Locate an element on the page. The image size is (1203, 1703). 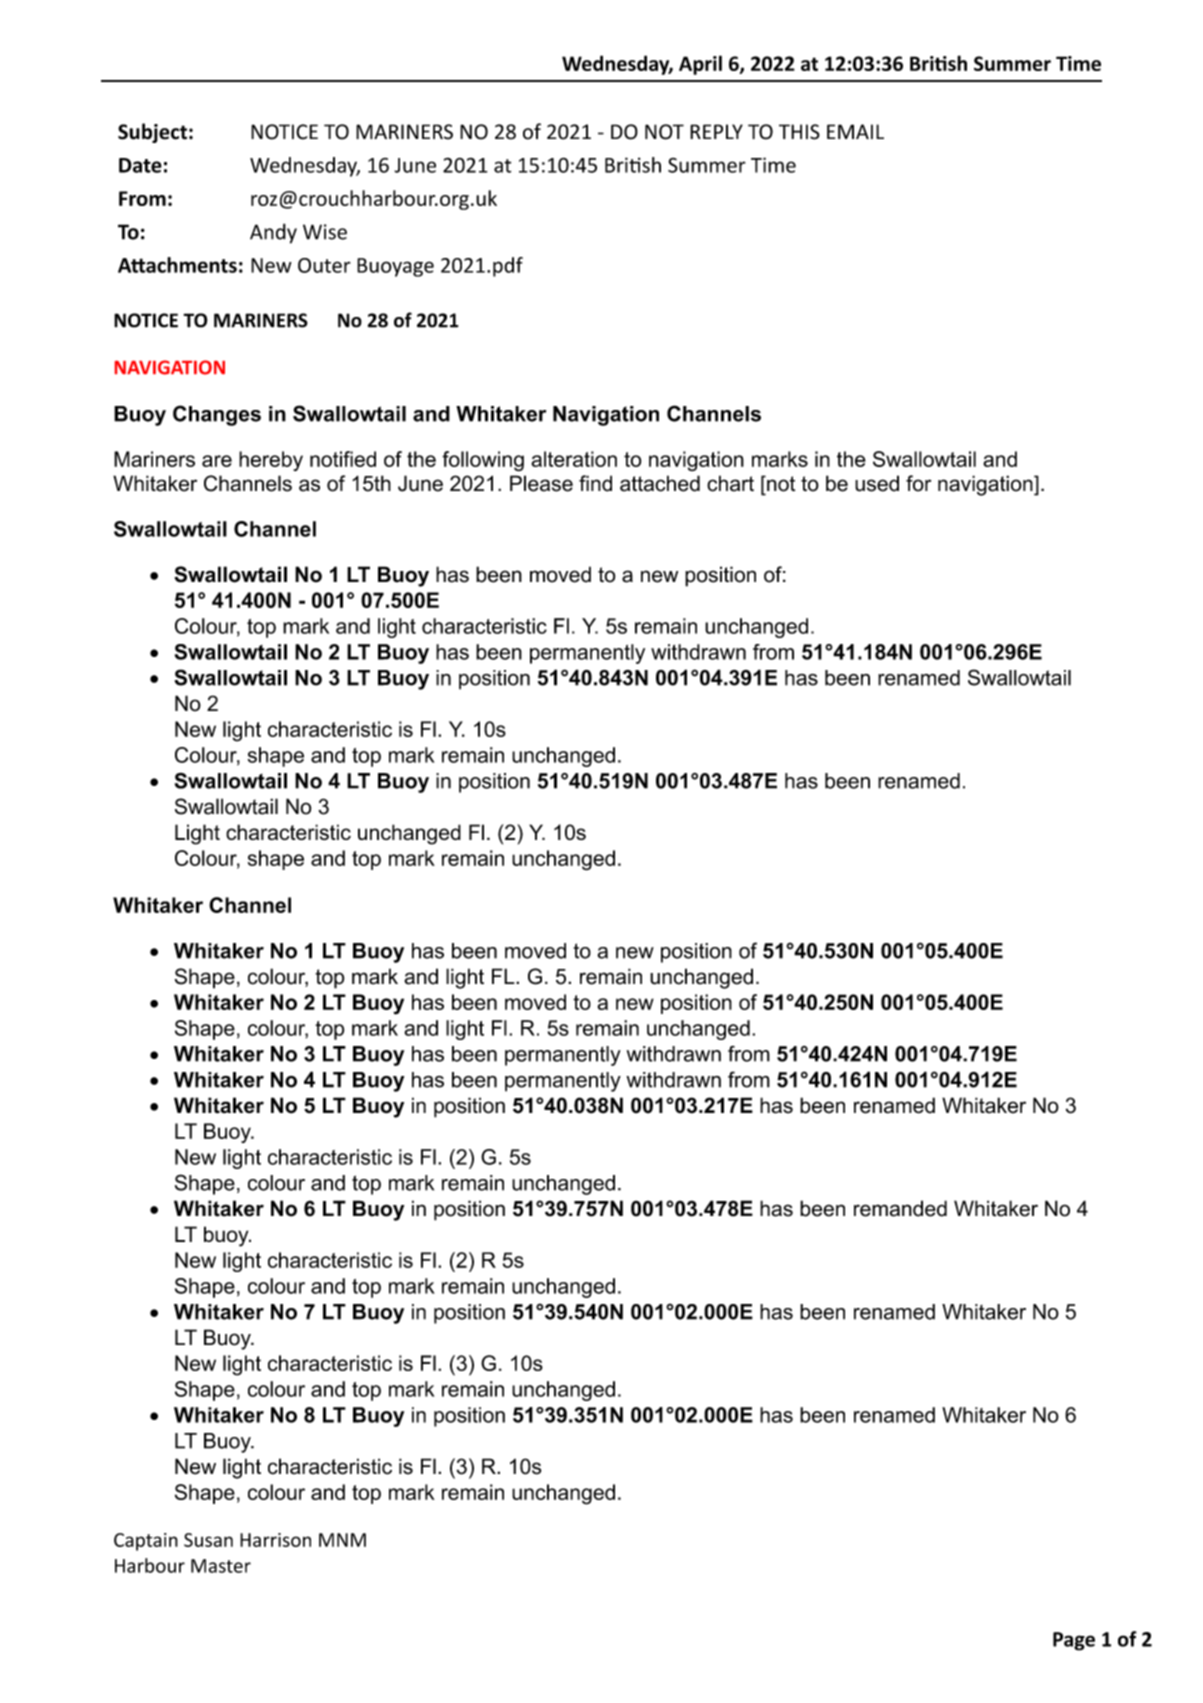
hereby is located at coordinates (271, 461).
